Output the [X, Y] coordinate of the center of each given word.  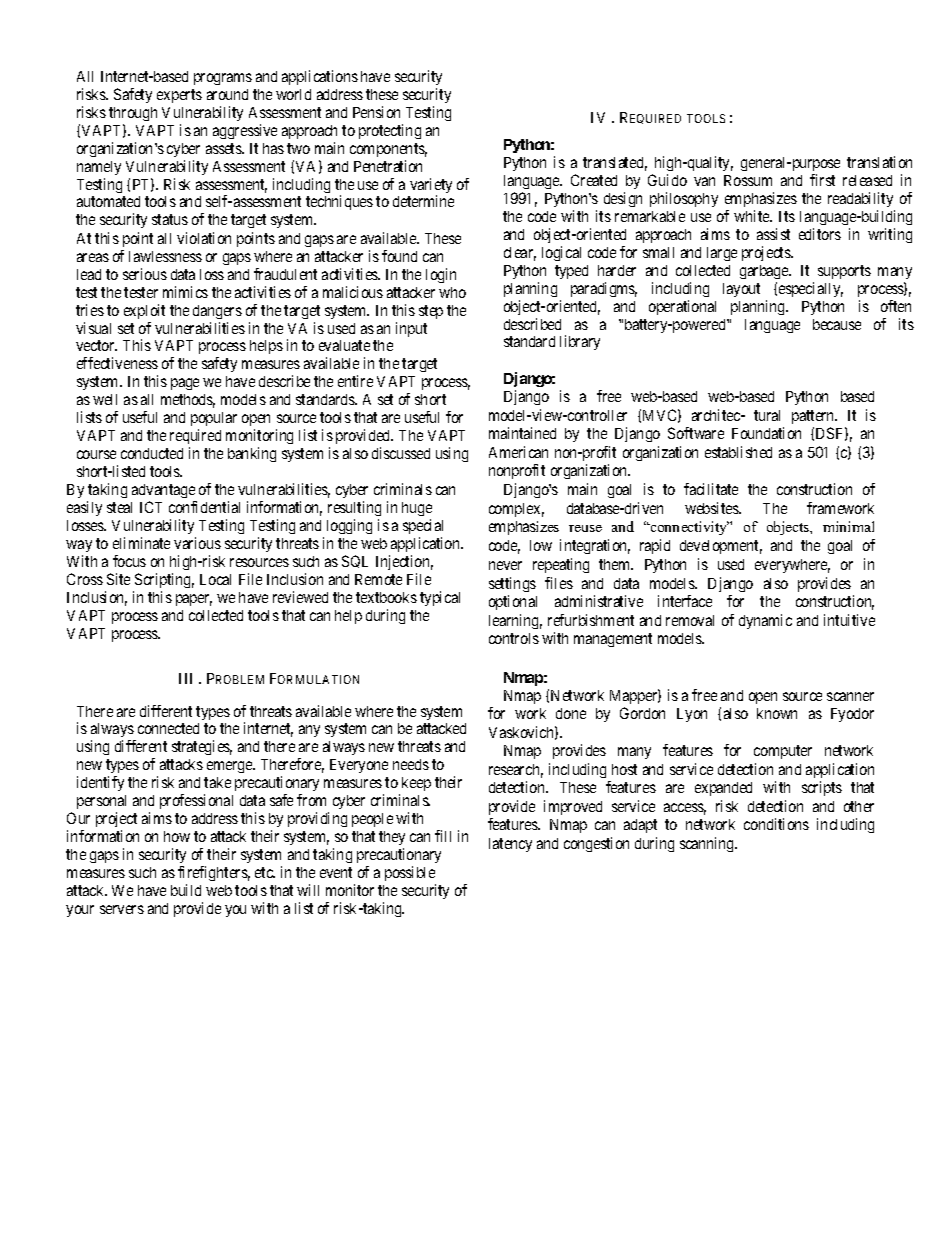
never [505, 565]
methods [188, 401]
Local [215, 579]
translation [879, 162]
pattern [814, 417]
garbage [765, 272]
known [777, 713]
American [518, 452]
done [571, 713]
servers [122, 909]
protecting [390, 131]
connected [168, 728]
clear [520, 254]
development [721, 547]
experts [179, 96]
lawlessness [165, 256]
